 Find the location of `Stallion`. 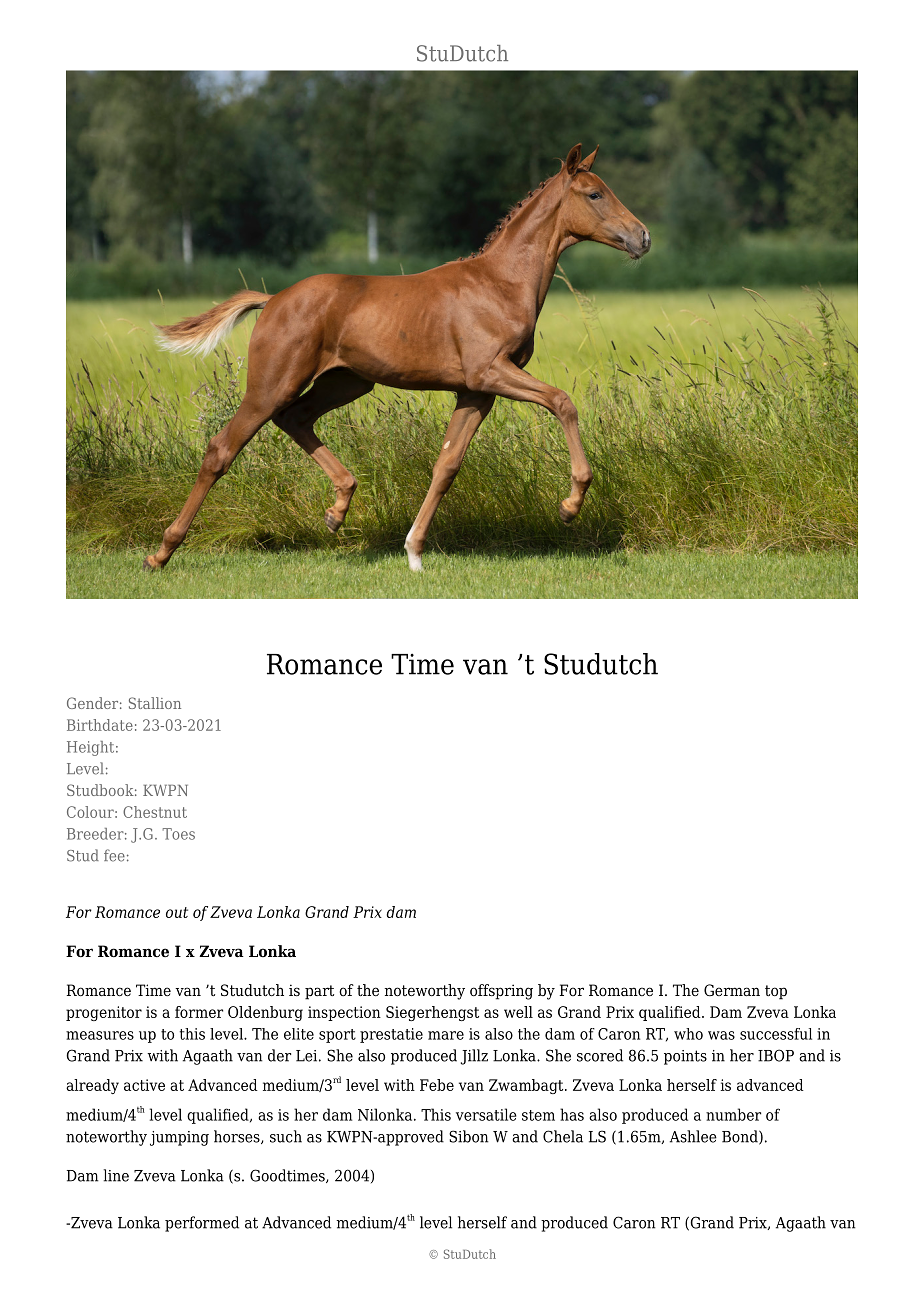

Stallion is located at coordinates (155, 703).
